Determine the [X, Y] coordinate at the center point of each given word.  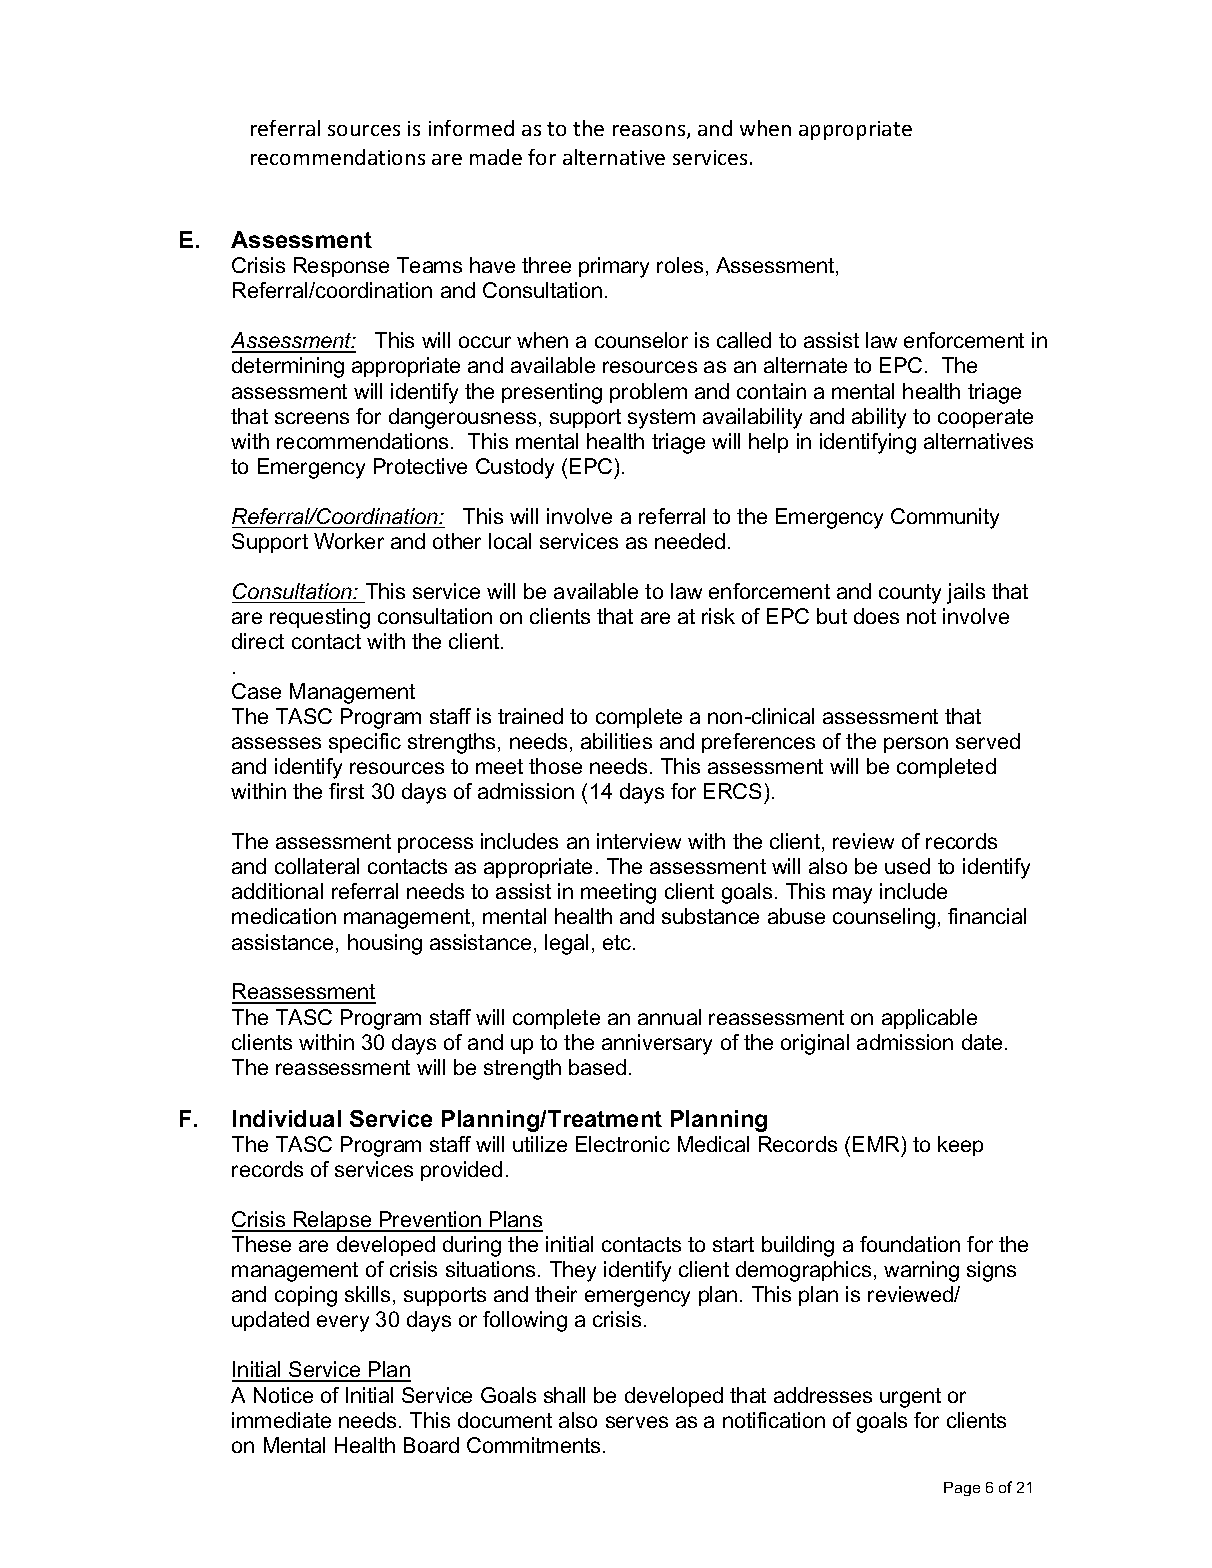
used [907, 866]
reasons [650, 132]
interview [639, 841]
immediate [281, 1420]
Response [341, 267]
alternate [805, 365]
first [346, 791]
